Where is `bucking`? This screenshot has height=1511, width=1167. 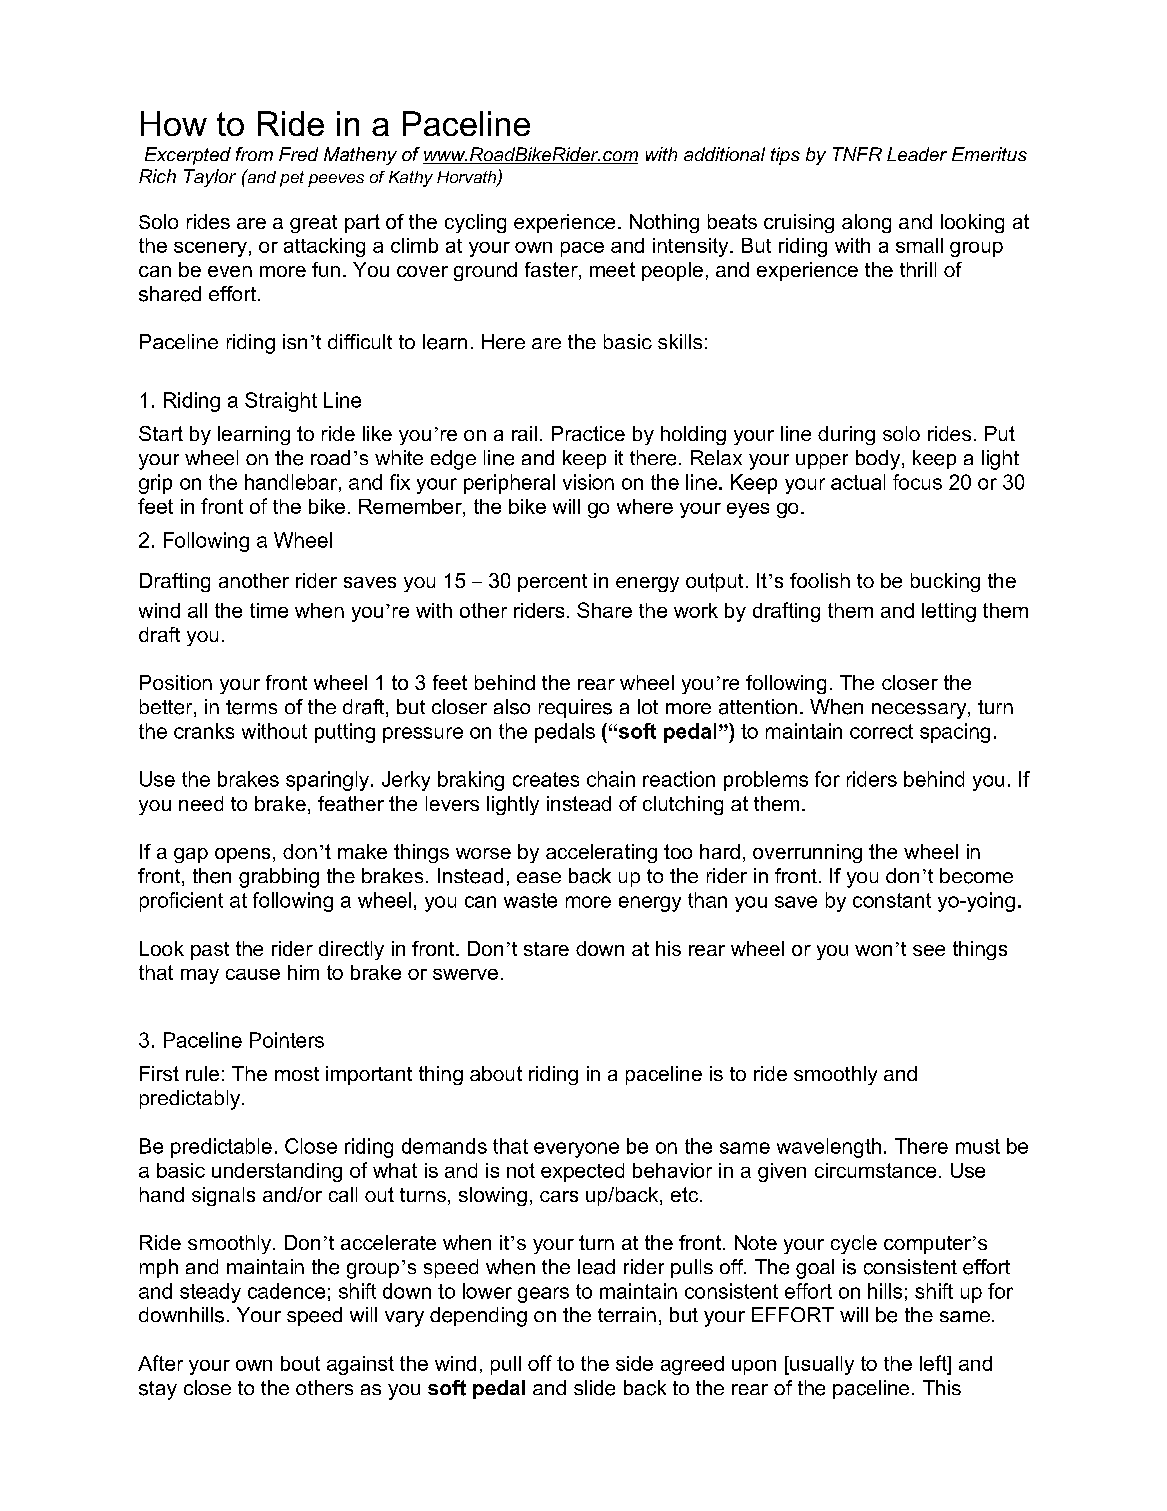
bucking is located at coordinates (945, 582).
